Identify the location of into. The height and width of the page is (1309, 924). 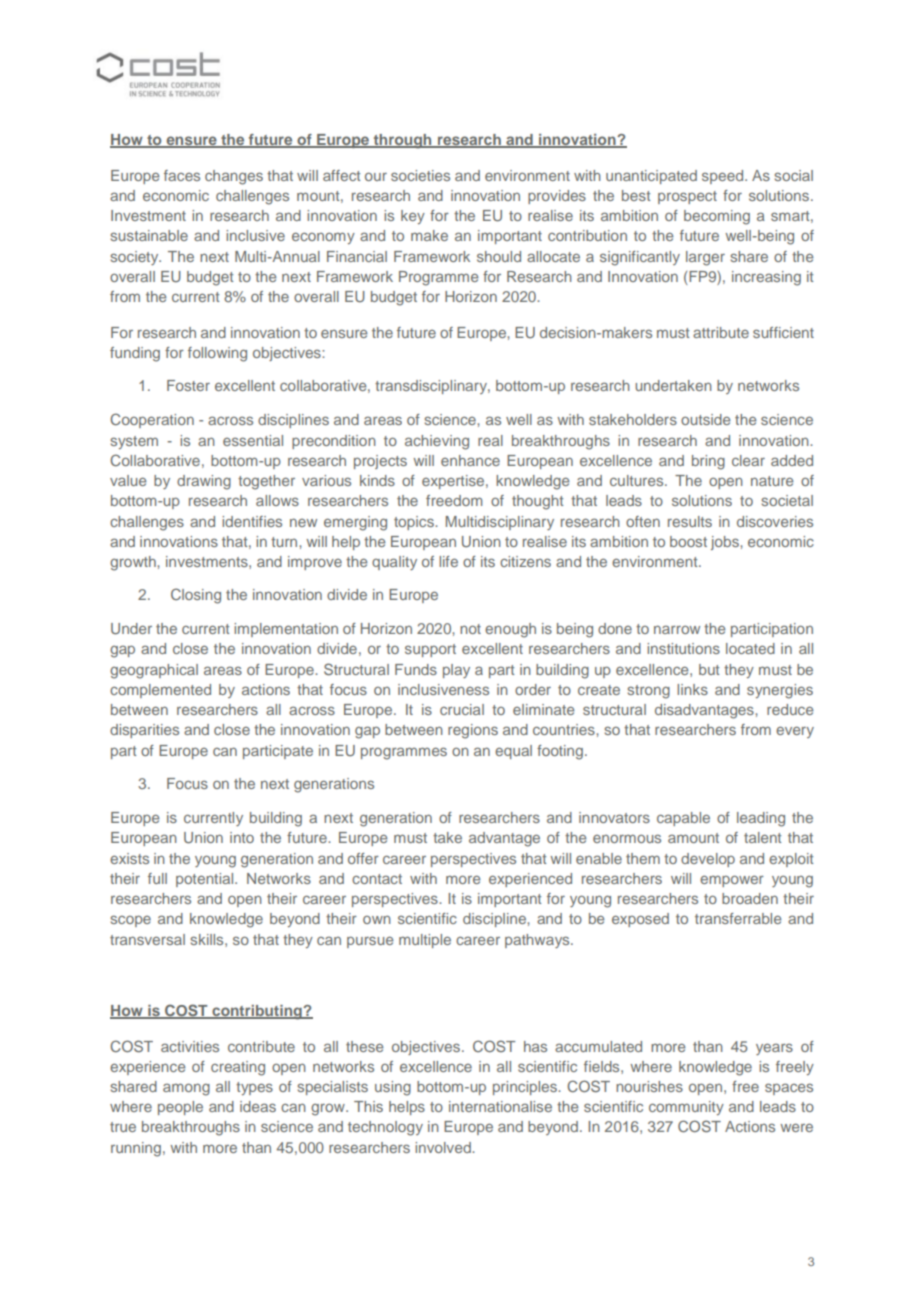
(242, 837).
